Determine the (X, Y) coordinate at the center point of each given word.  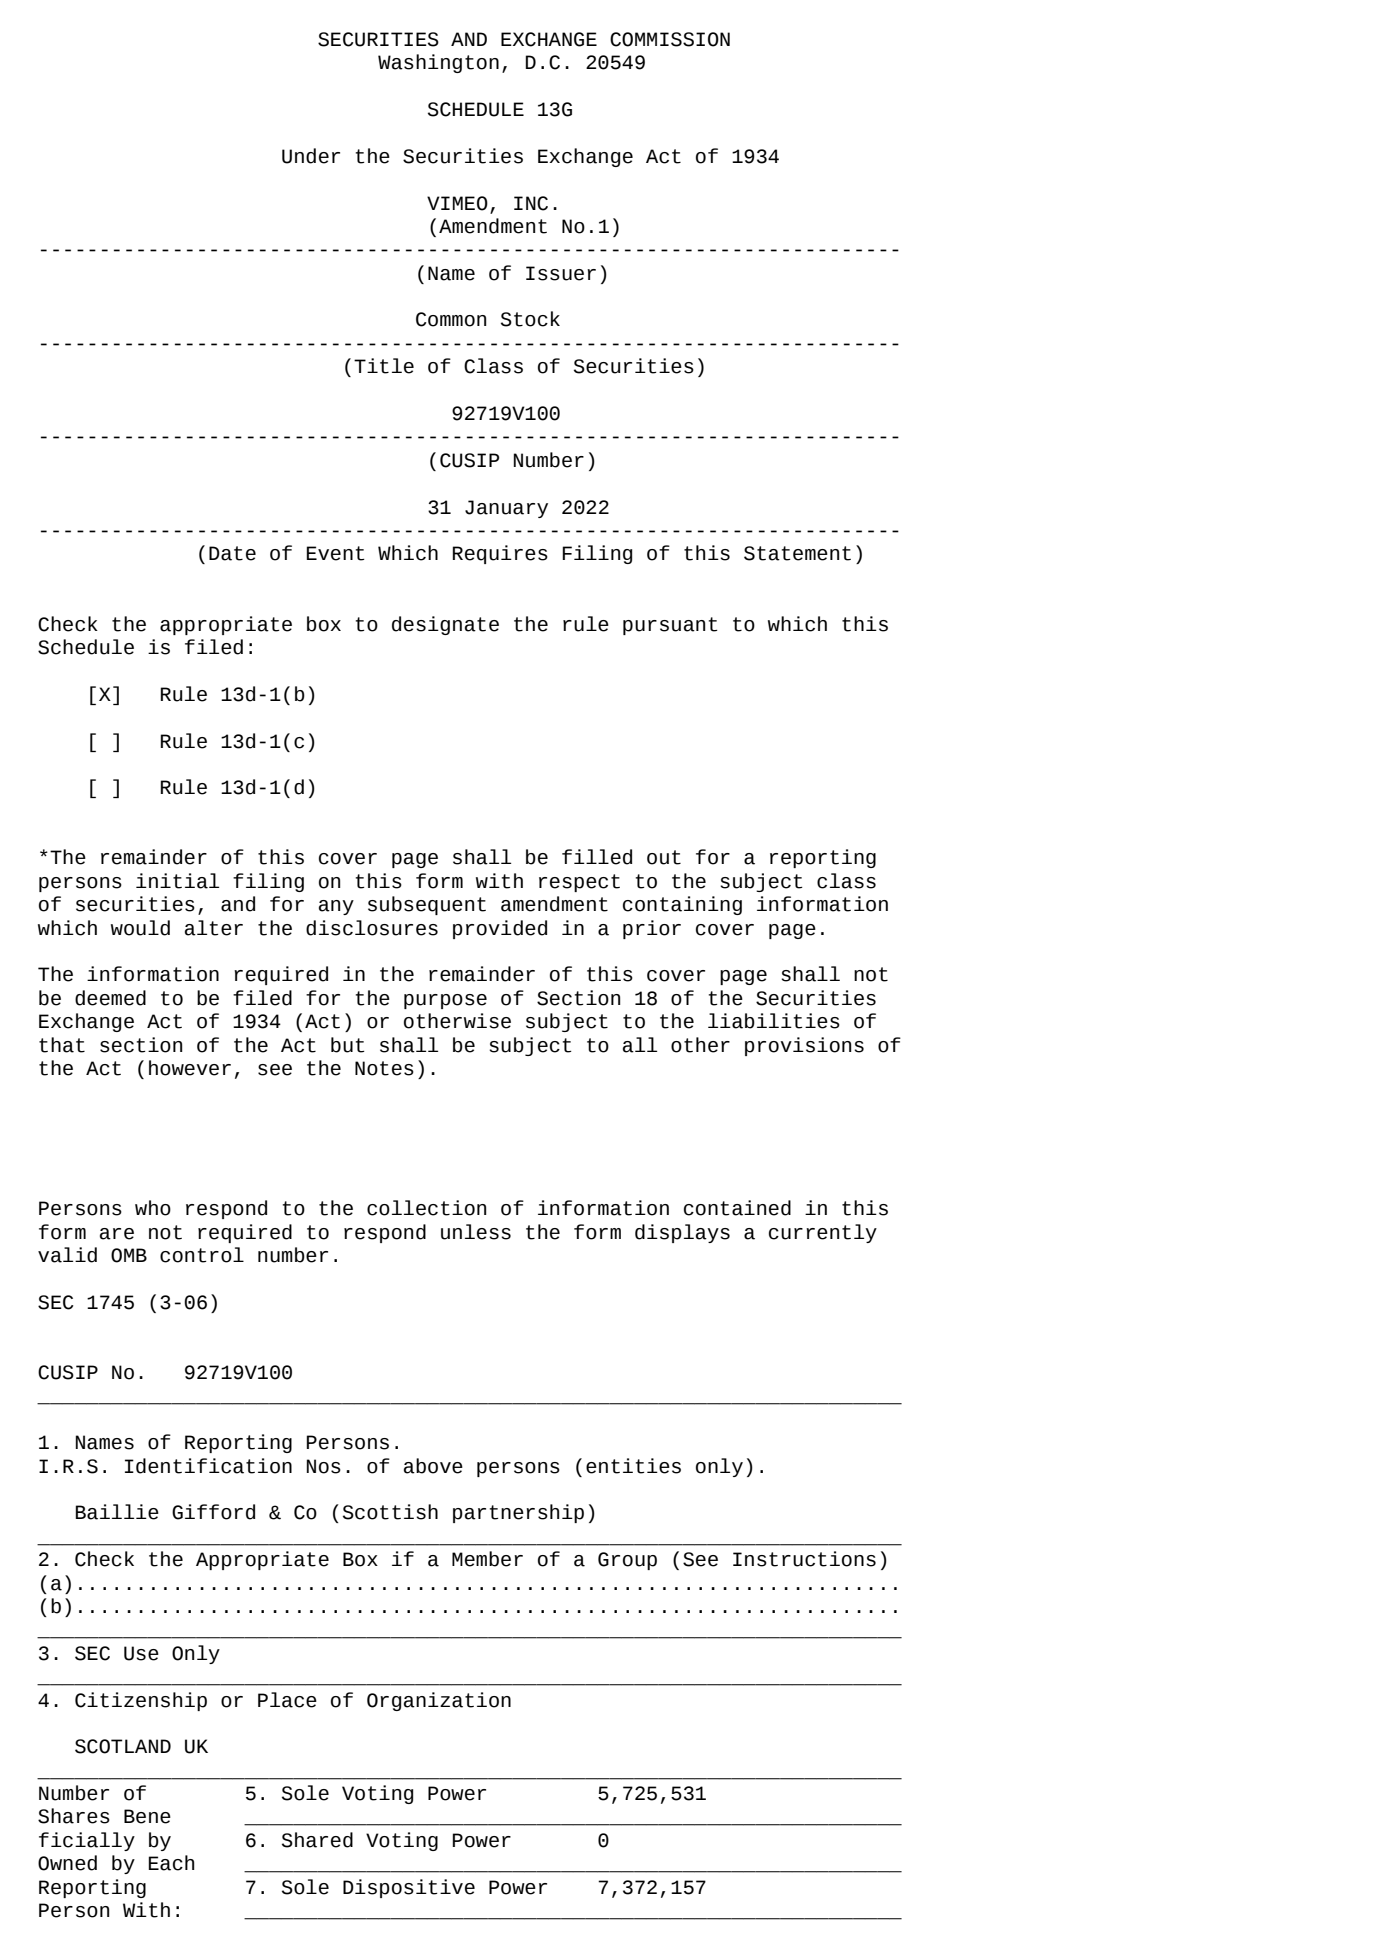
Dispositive (409, 1888)
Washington (438, 63)
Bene (147, 1816)
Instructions (804, 1559)
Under (311, 156)
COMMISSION (670, 39)
